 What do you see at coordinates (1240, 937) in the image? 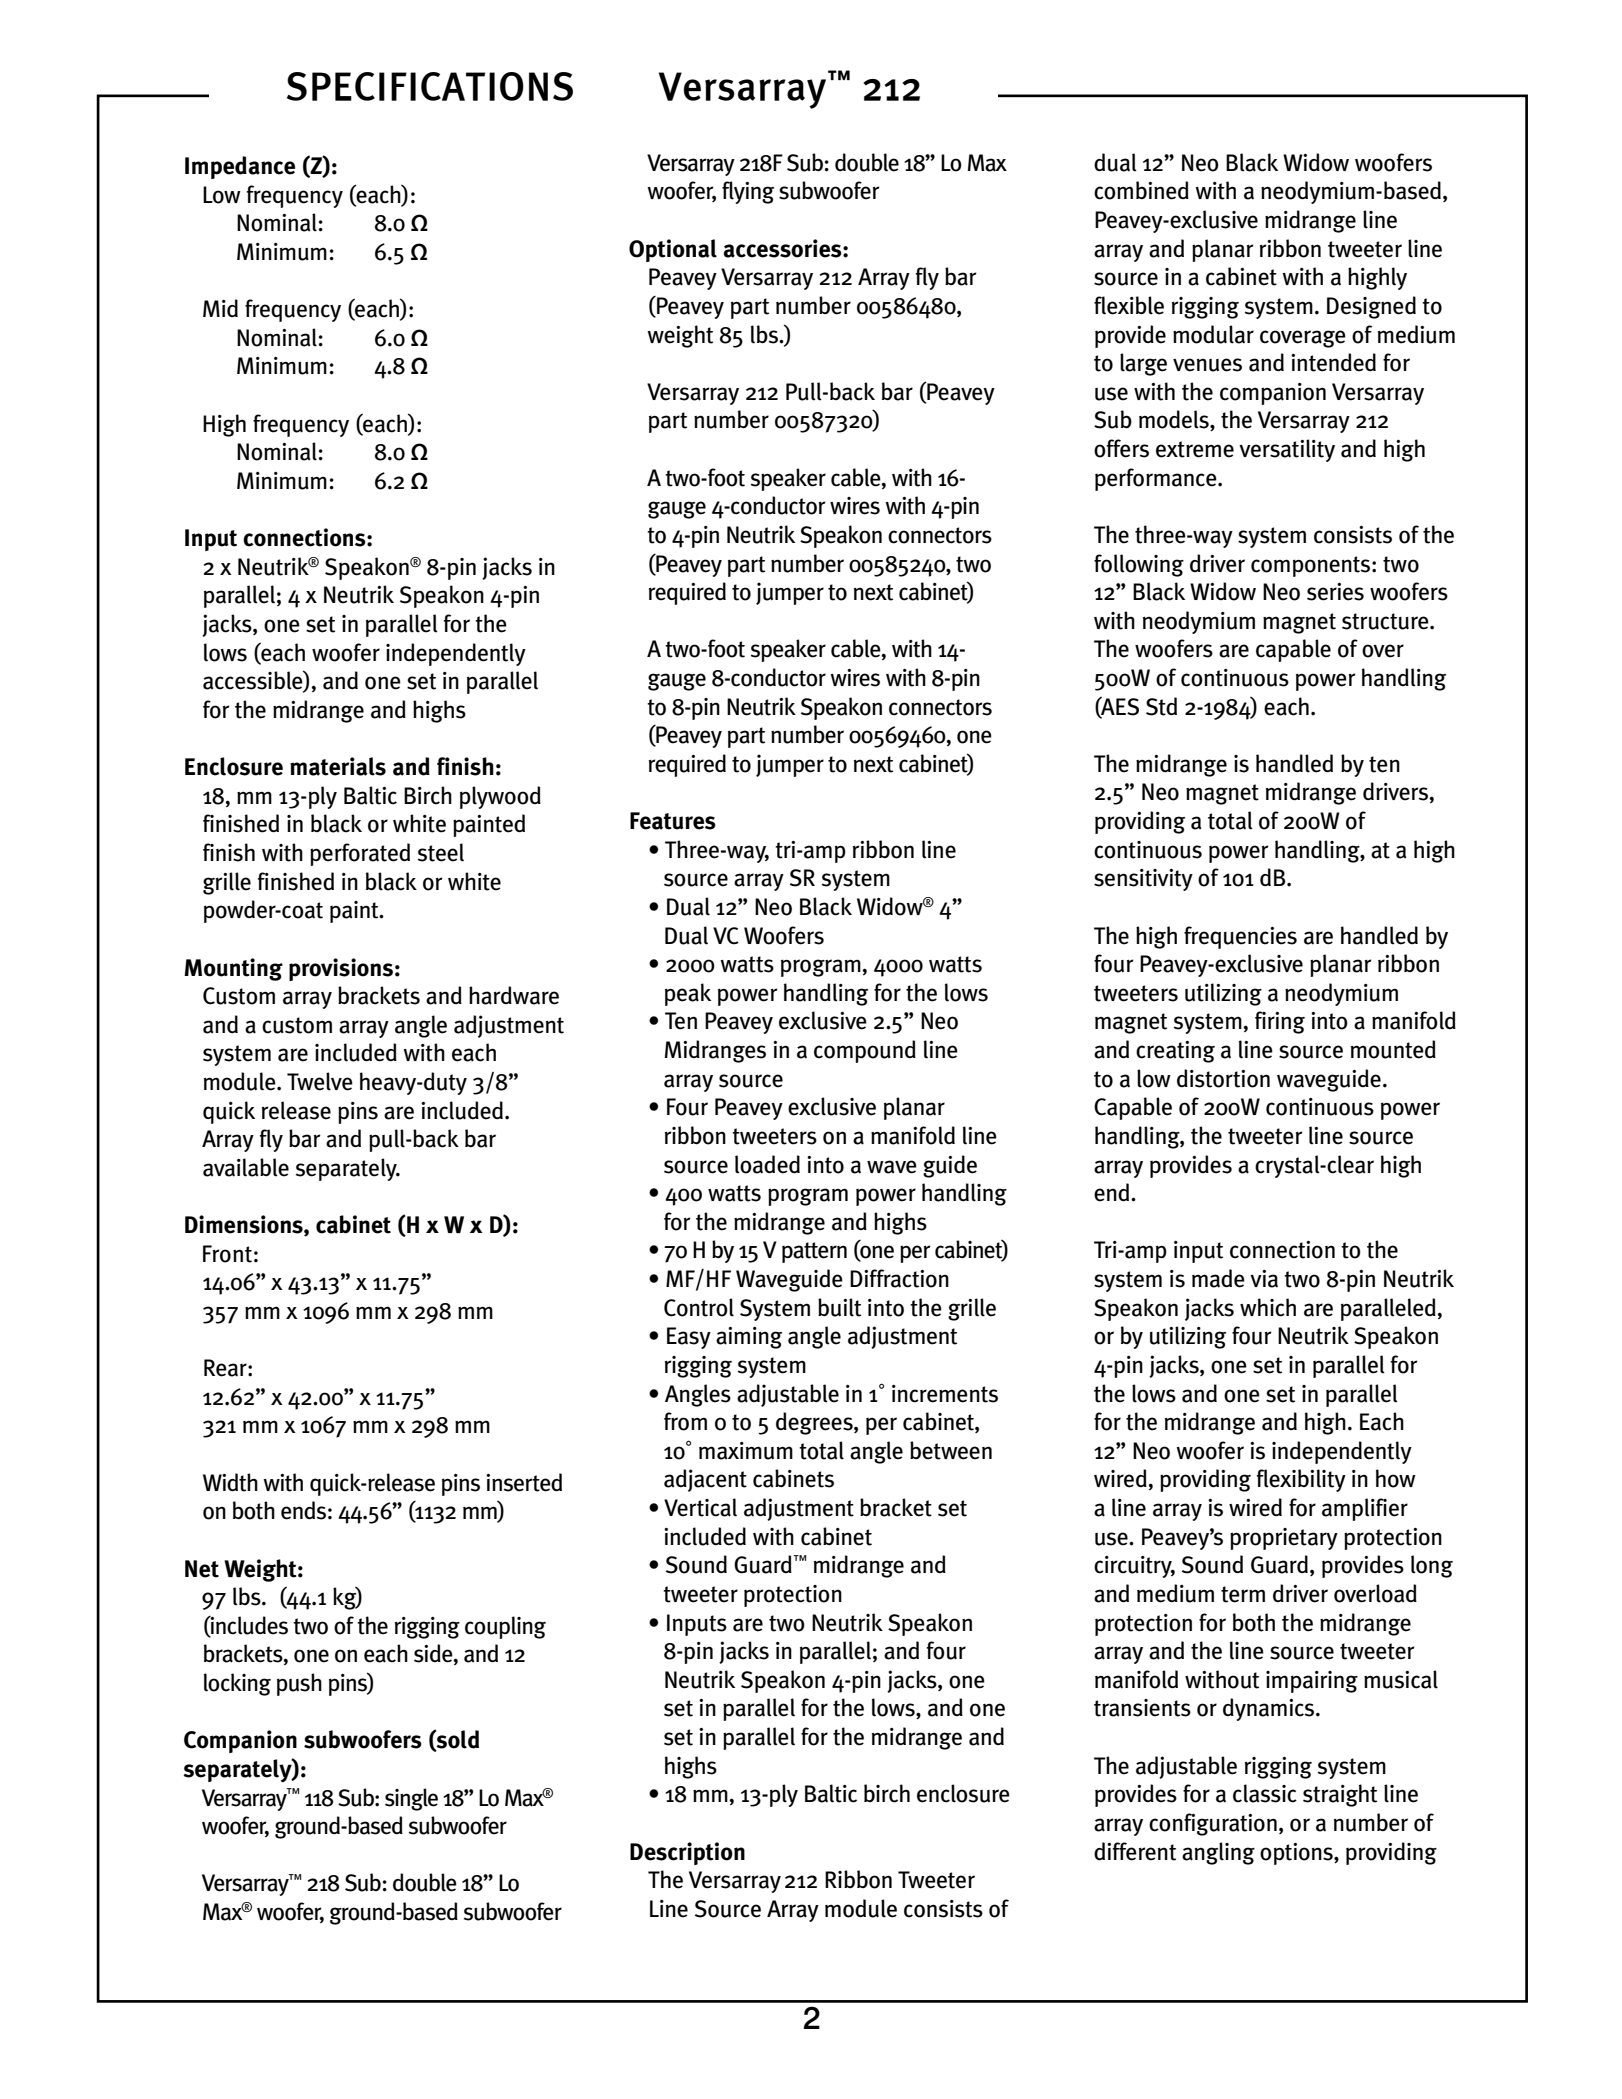
I see `frequencies` at bounding box center [1240, 937].
